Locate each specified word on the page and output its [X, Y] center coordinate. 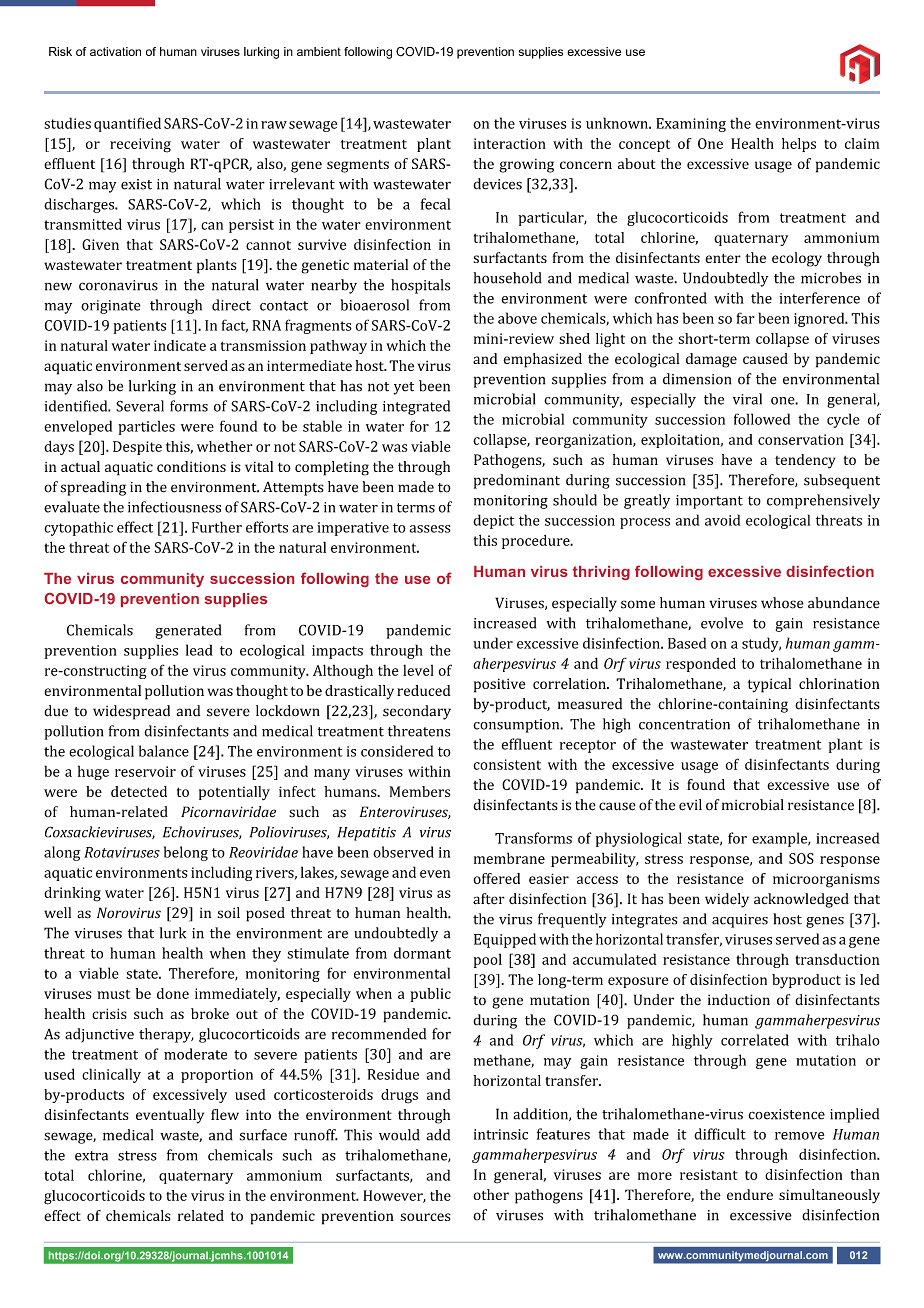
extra [91, 1156]
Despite [137, 448]
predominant [517, 481]
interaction [510, 143]
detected [139, 791]
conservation [801, 439]
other [491, 1194]
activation [115, 51]
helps [799, 145]
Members [419, 791]
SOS [801, 858]
